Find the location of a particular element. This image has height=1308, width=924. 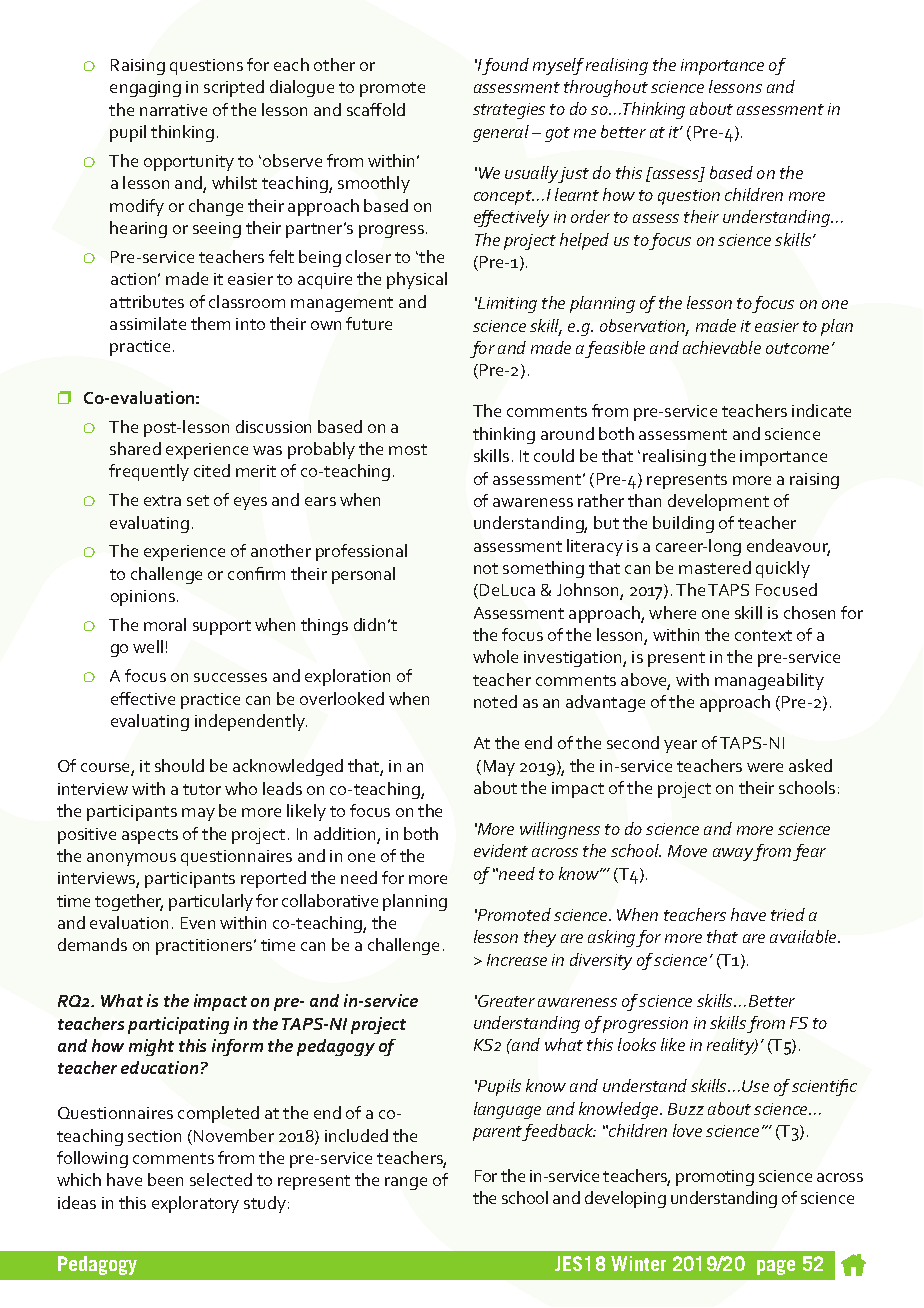

narrative is located at coordinates (173, 110).
